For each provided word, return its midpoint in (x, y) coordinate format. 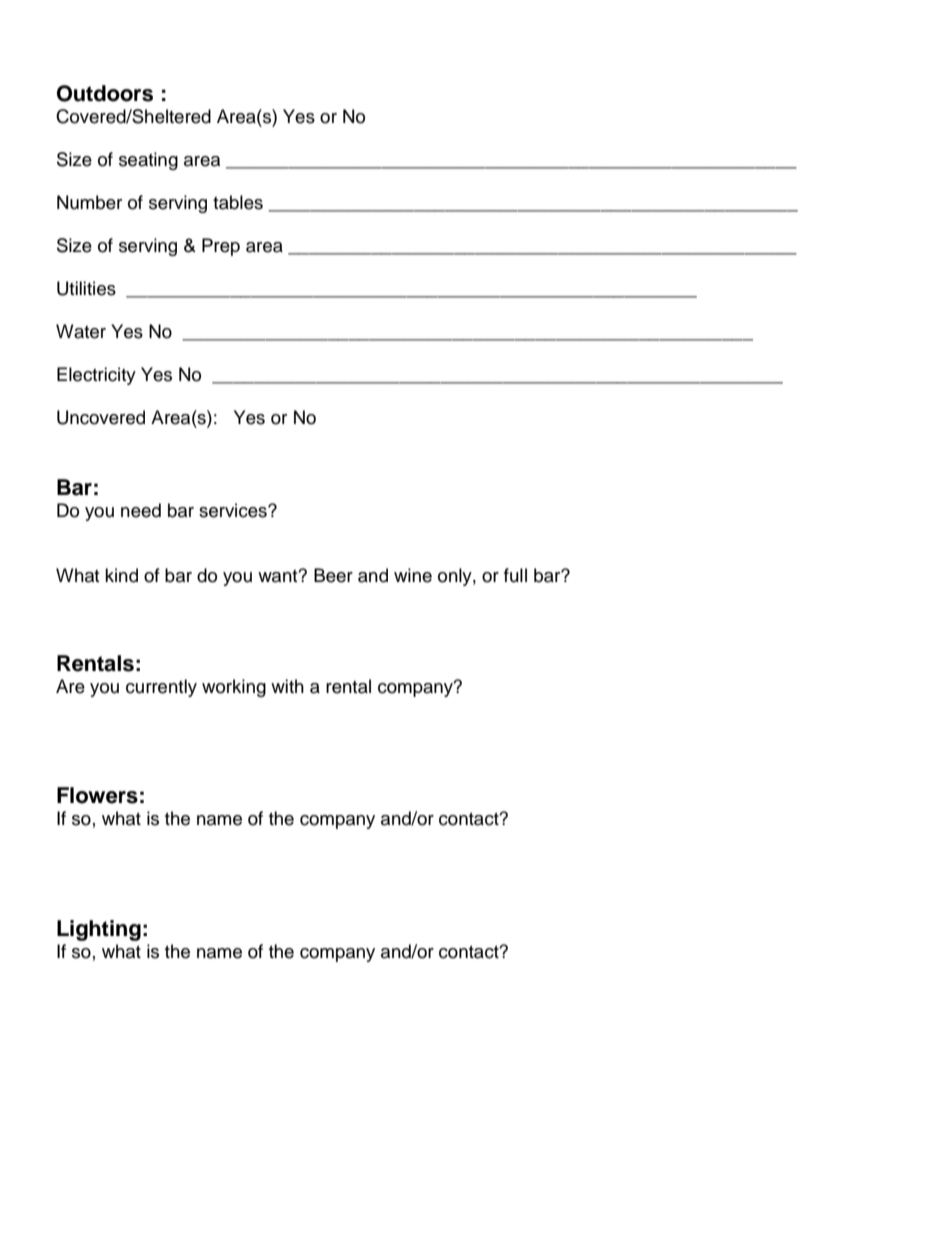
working (234, 688)
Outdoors (105, 93)
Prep (221, 247)
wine (413, 575)
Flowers (97, 795)
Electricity (96, 376)
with (287, 686)
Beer (333, 575)
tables (238, 202)
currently (161, 688)
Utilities (86, 288)
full (515, 575)
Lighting (99, 930)
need (141, 510)
